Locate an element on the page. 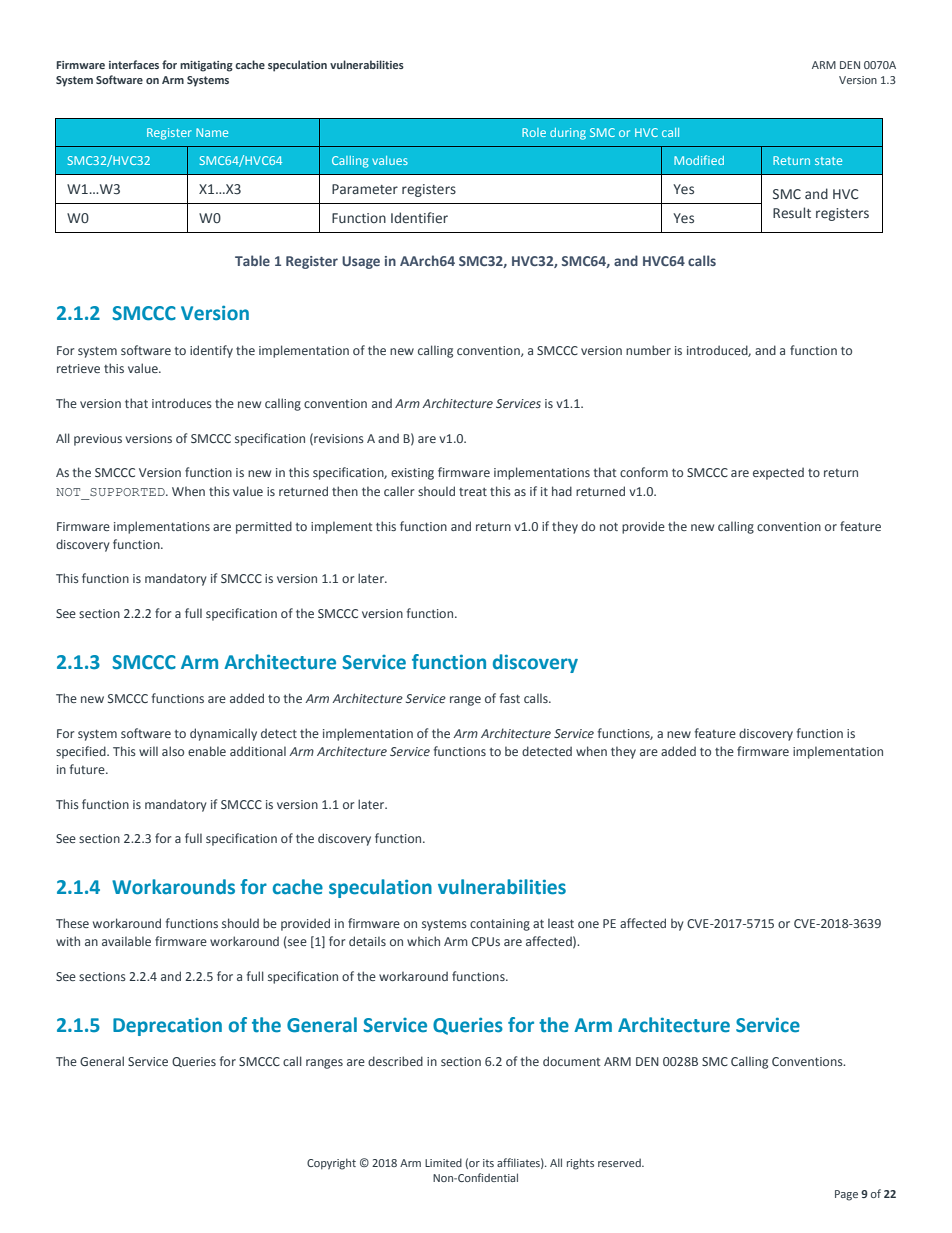 This page has height=1233, width=952. also is located at coordinates (173, 751).
